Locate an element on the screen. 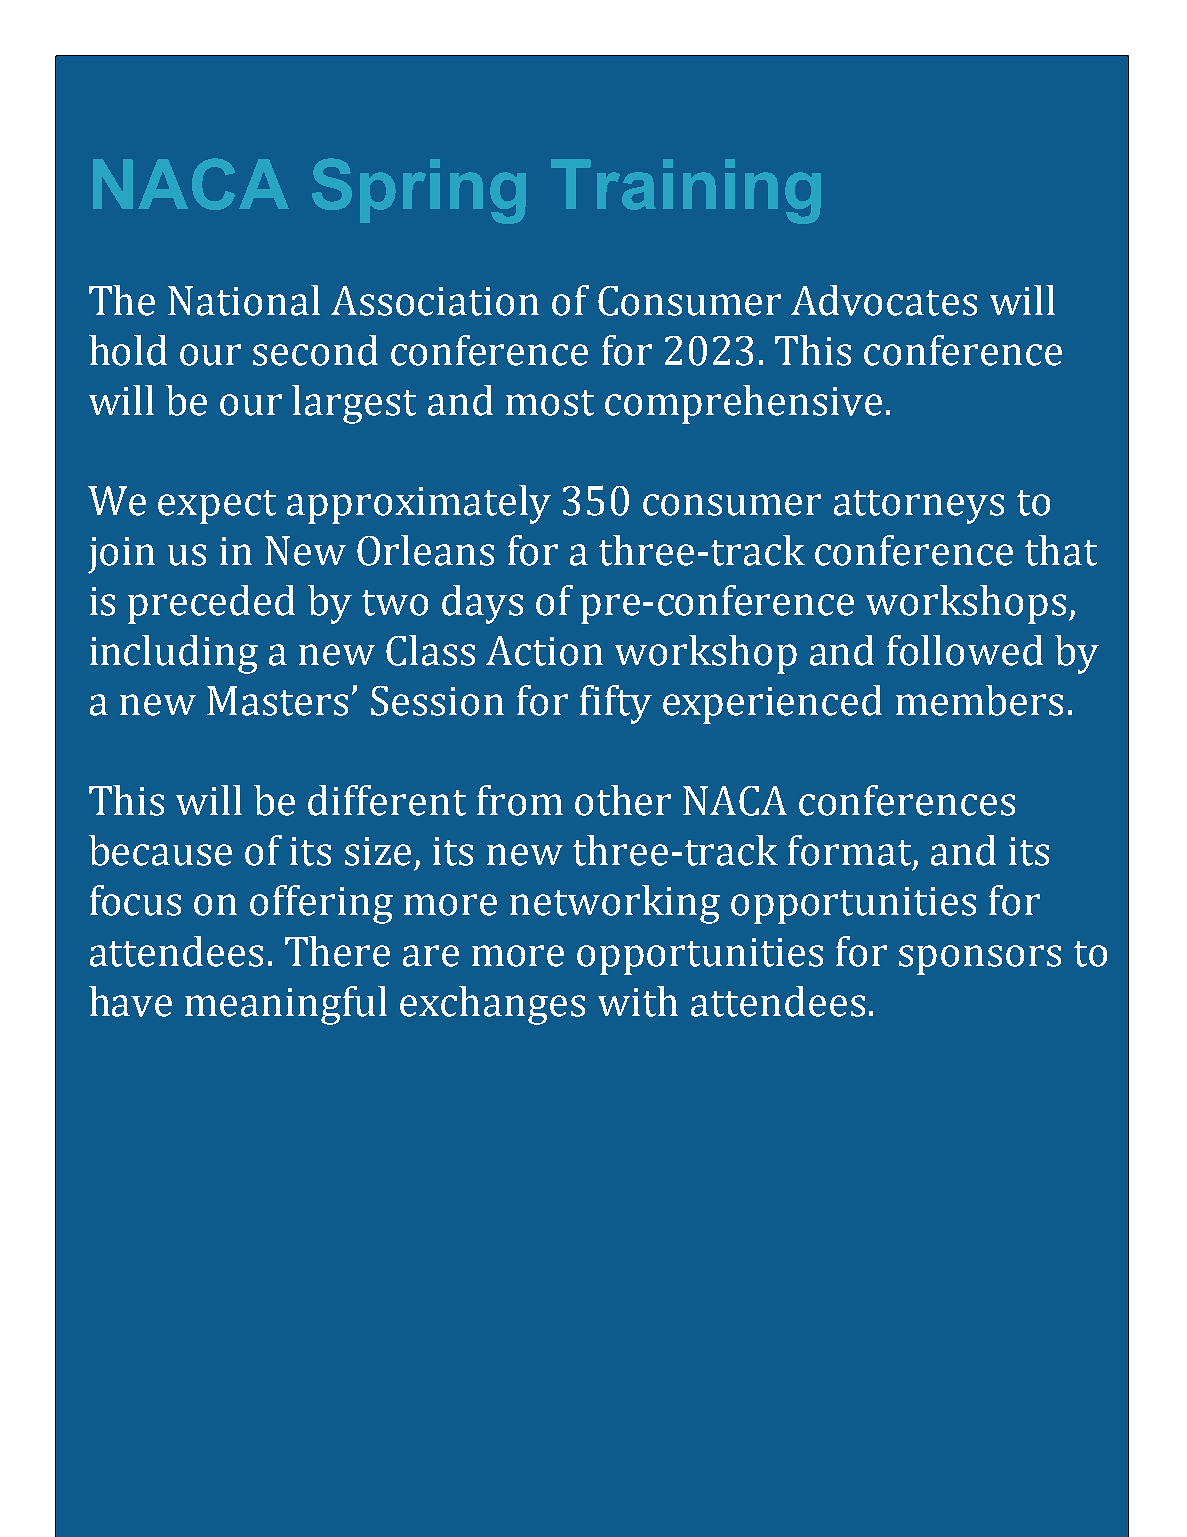 The width and height of the screenshot is (1187, 1537). format is located at coordinates (851, 851).
